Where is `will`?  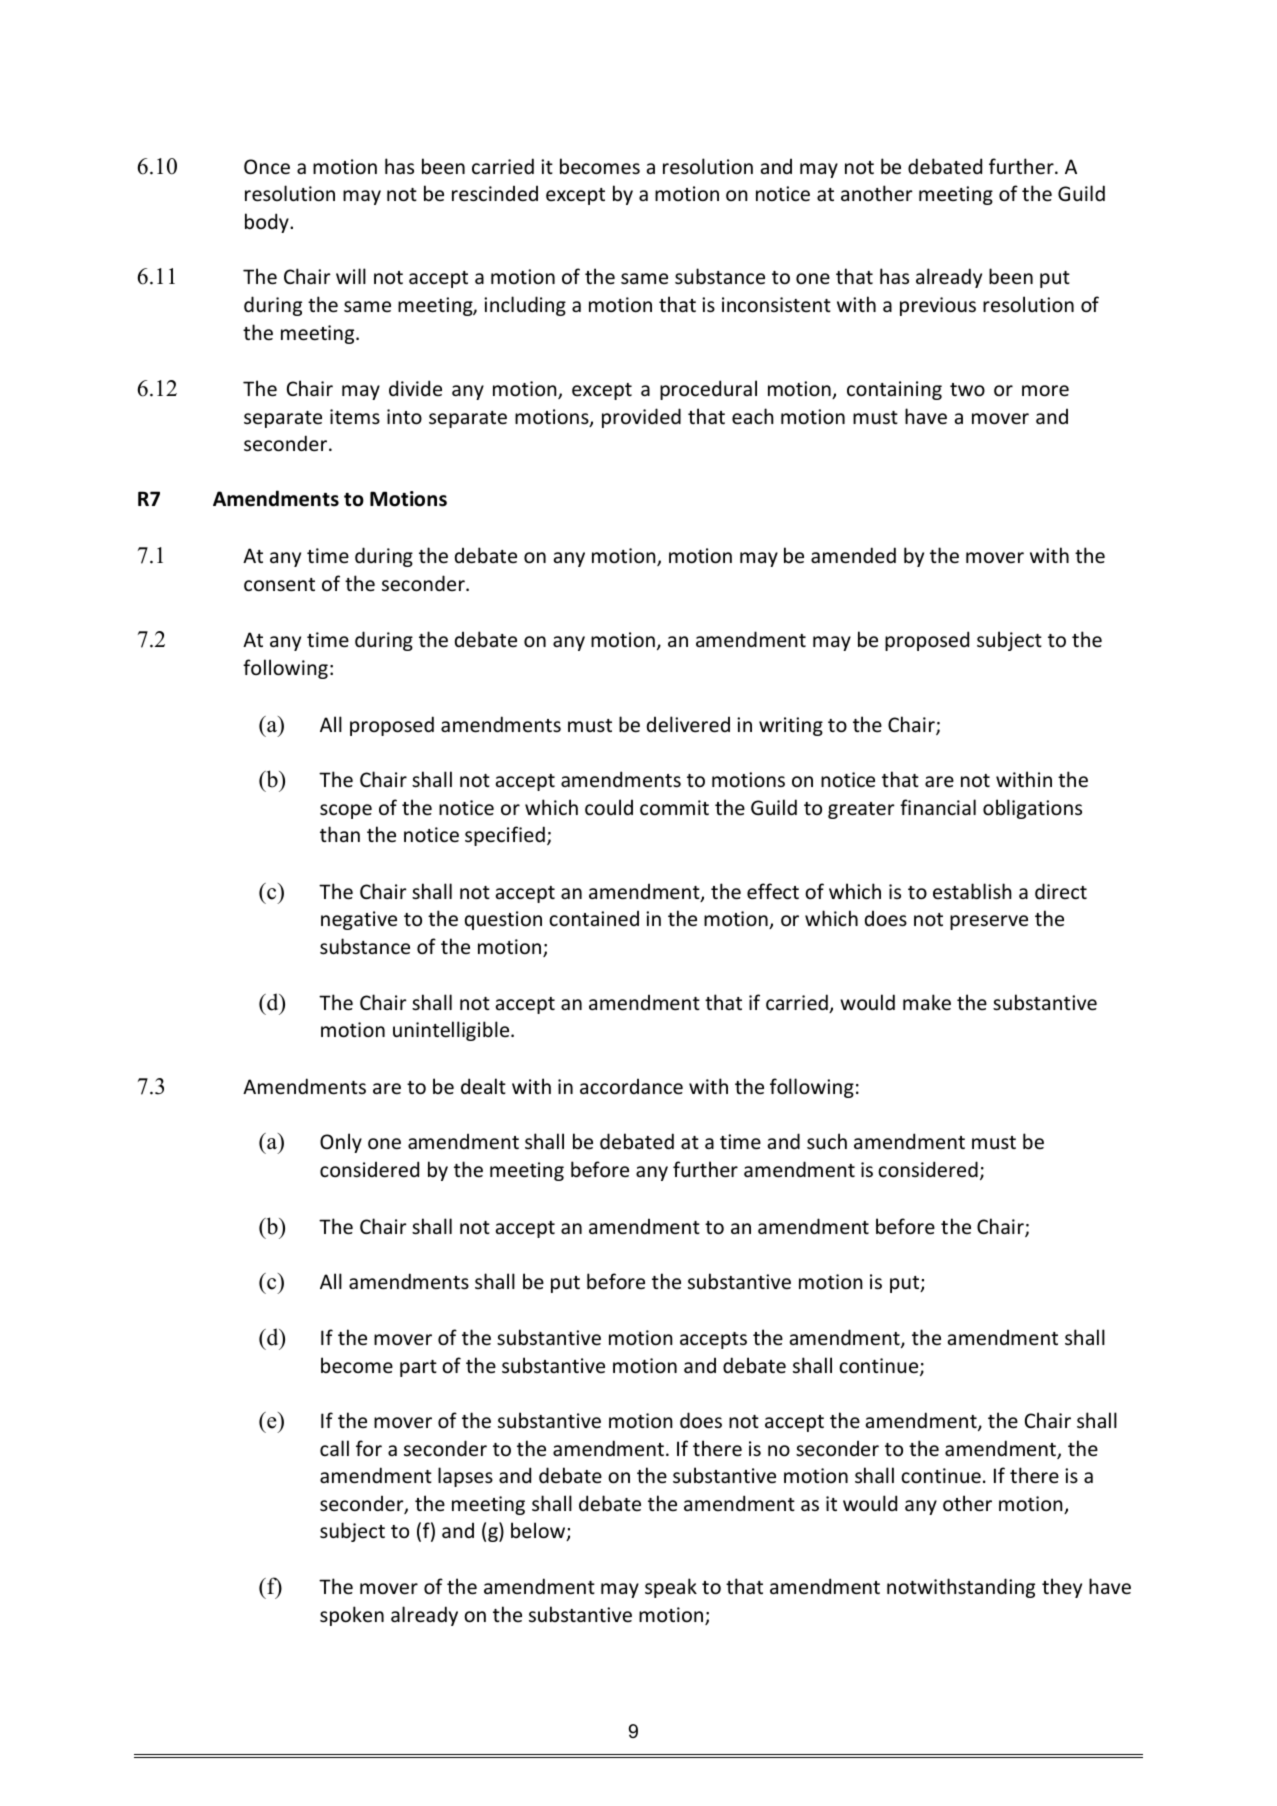
will is located at coordinates (351, 276).
